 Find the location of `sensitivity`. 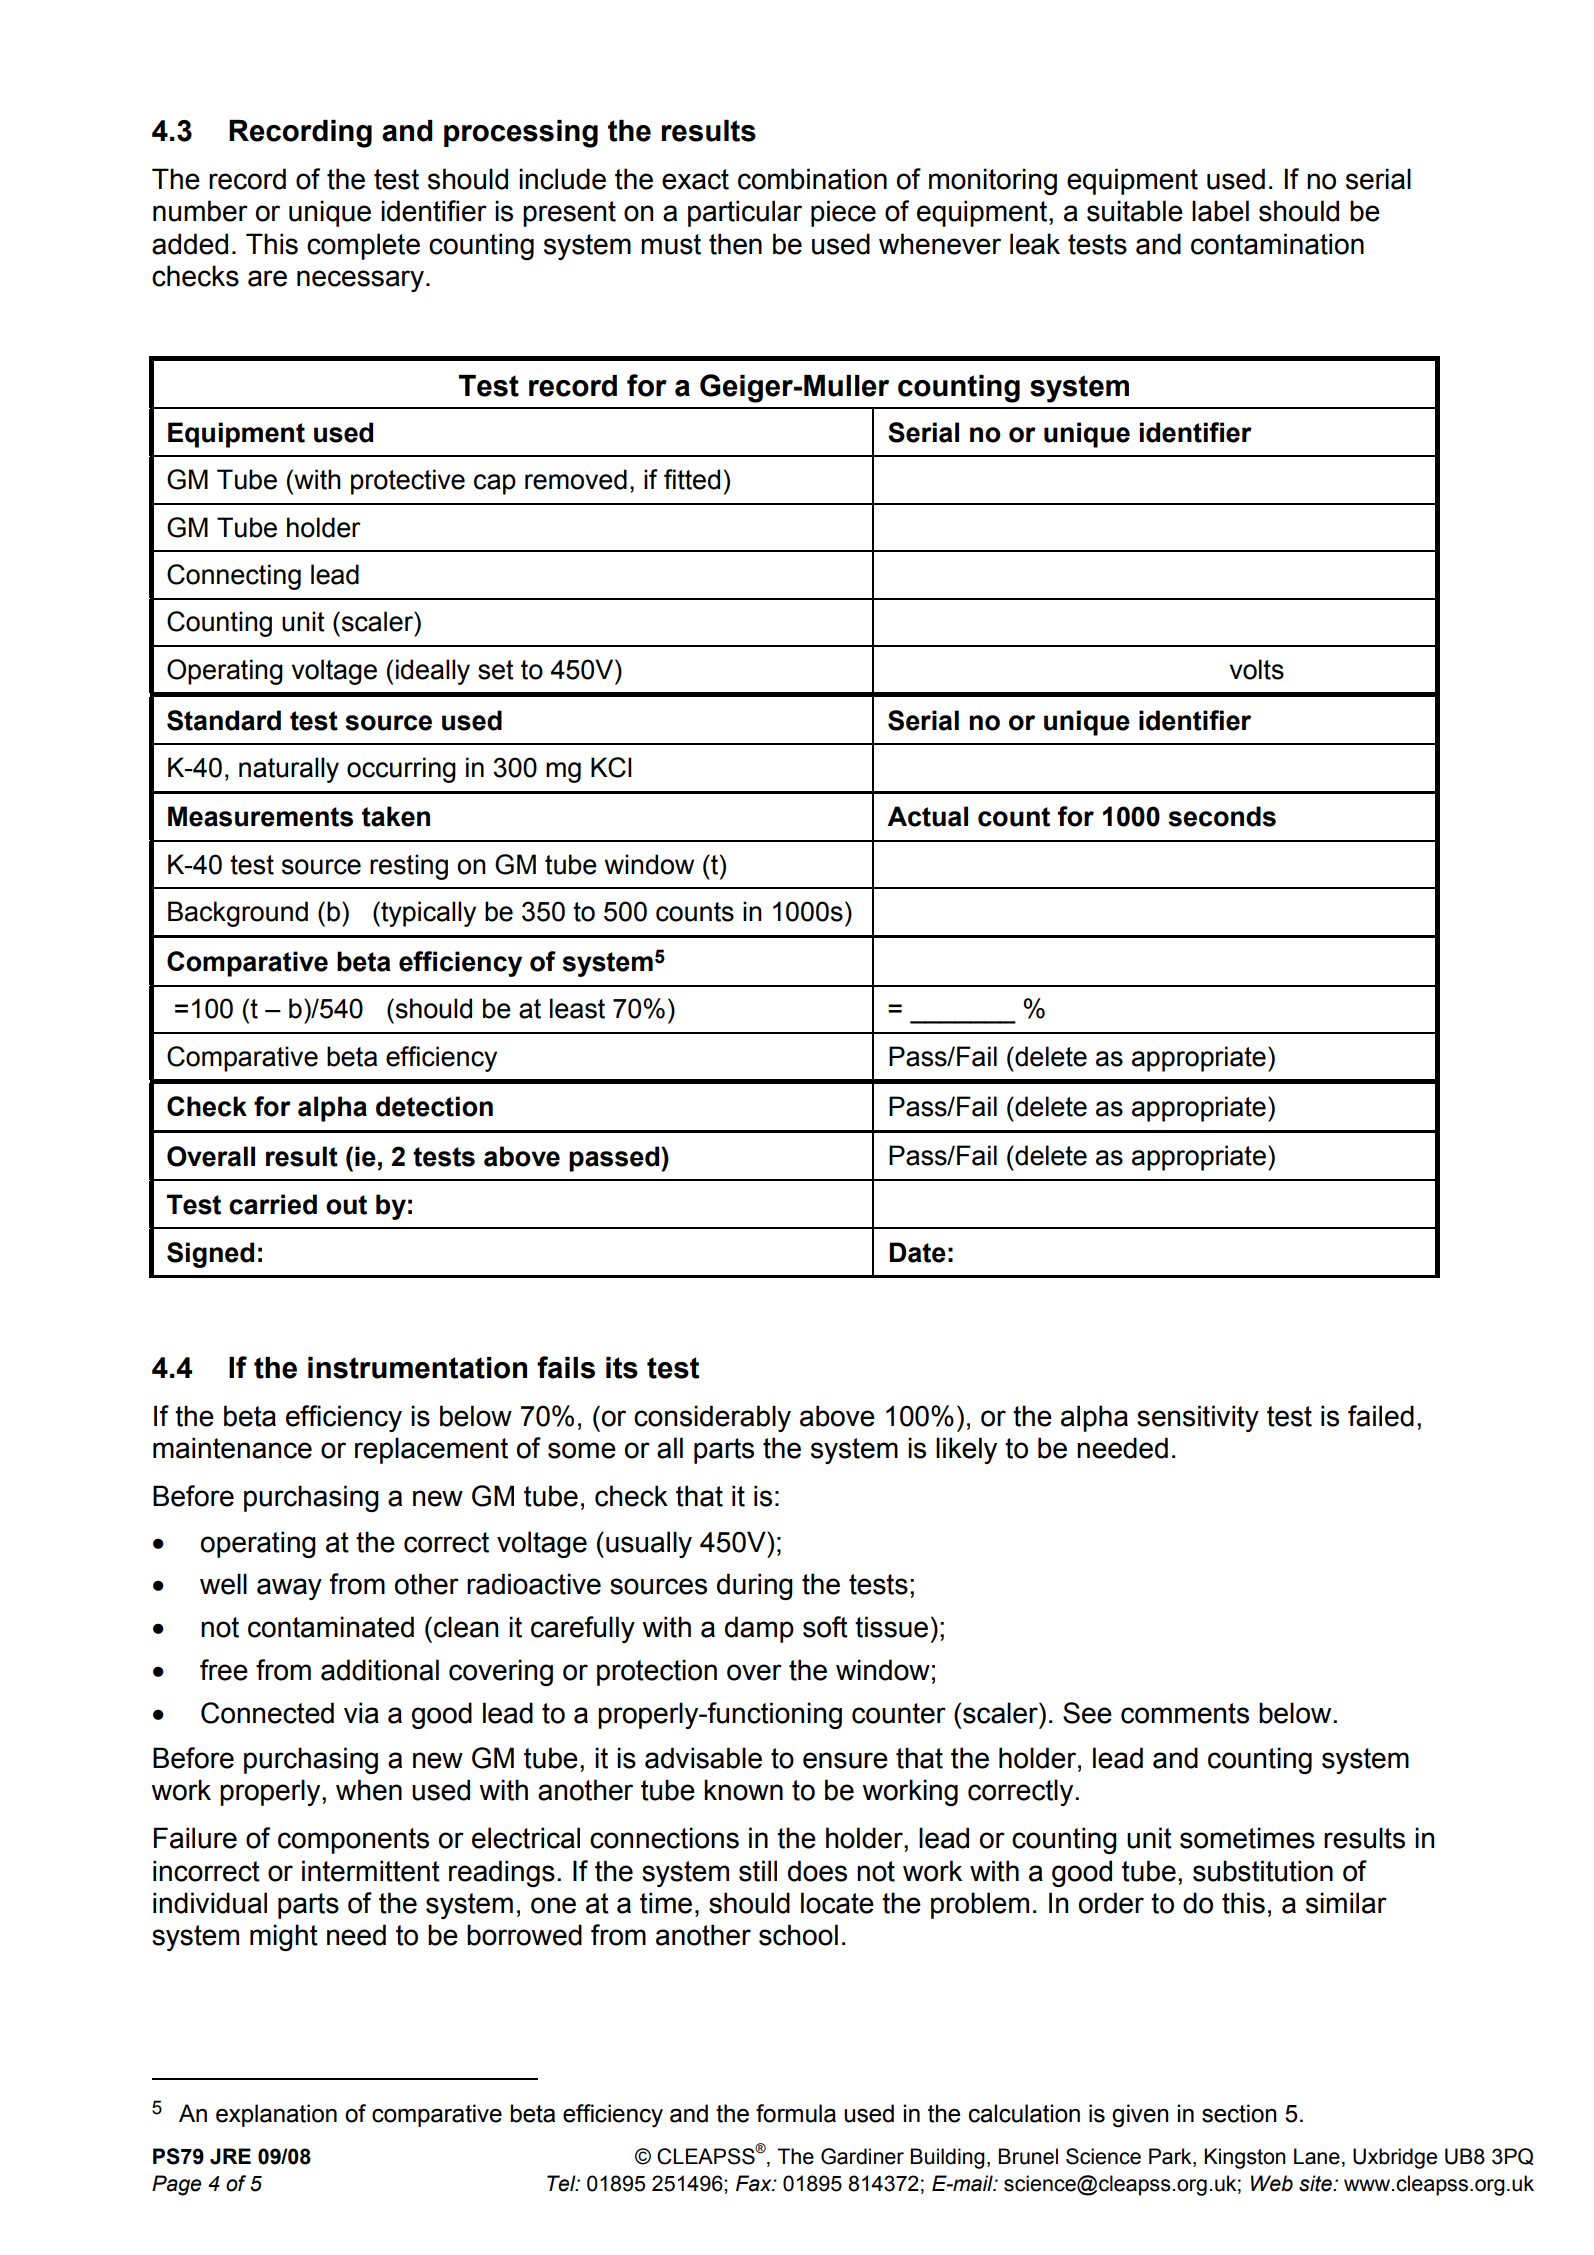

sensitivity is located at coordinates (1198, 1418).
